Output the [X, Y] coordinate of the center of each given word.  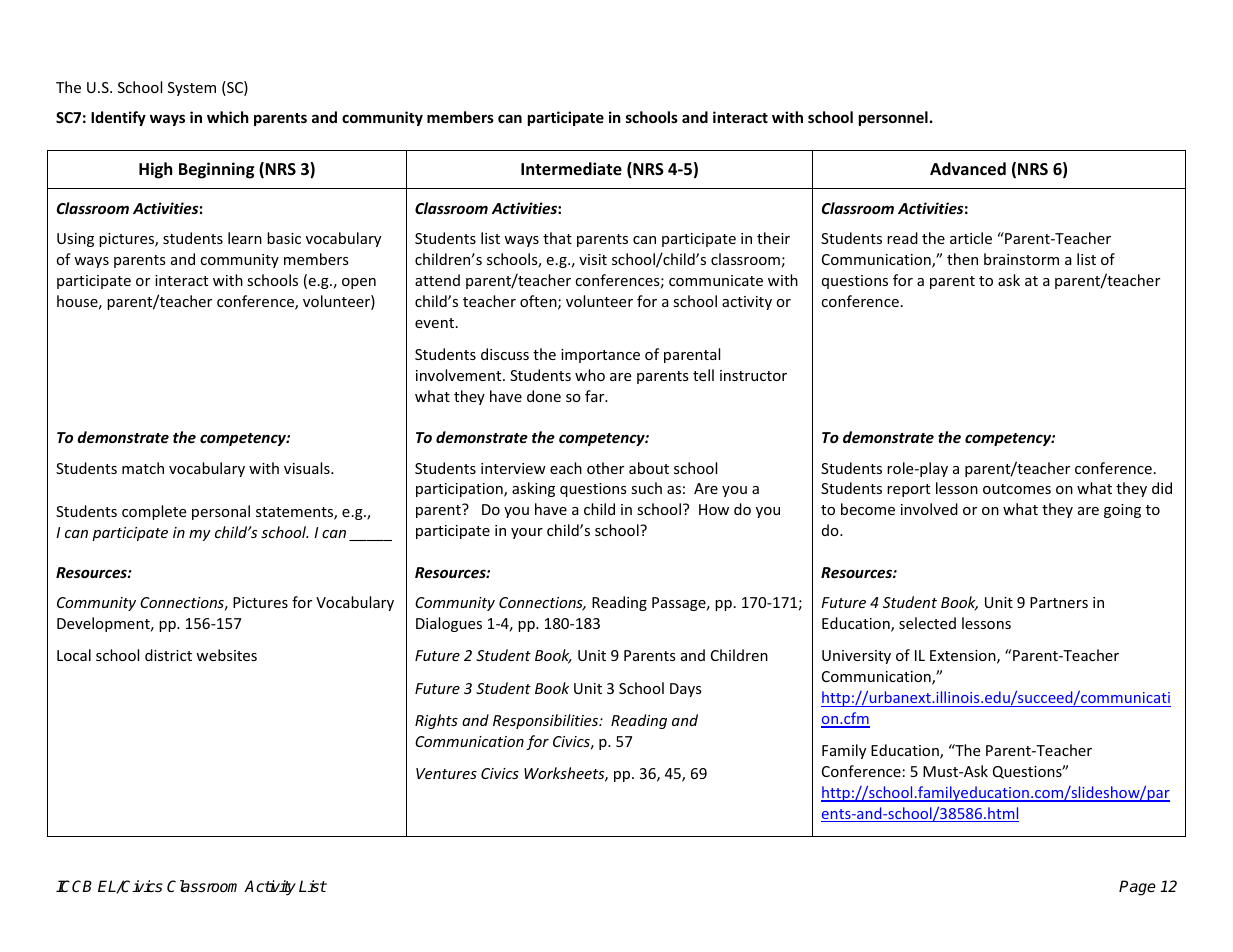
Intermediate [571, 169]
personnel [893, 118]
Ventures [446, 773]
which [228, 117]
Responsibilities [547, 721]
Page [1137, 888]
